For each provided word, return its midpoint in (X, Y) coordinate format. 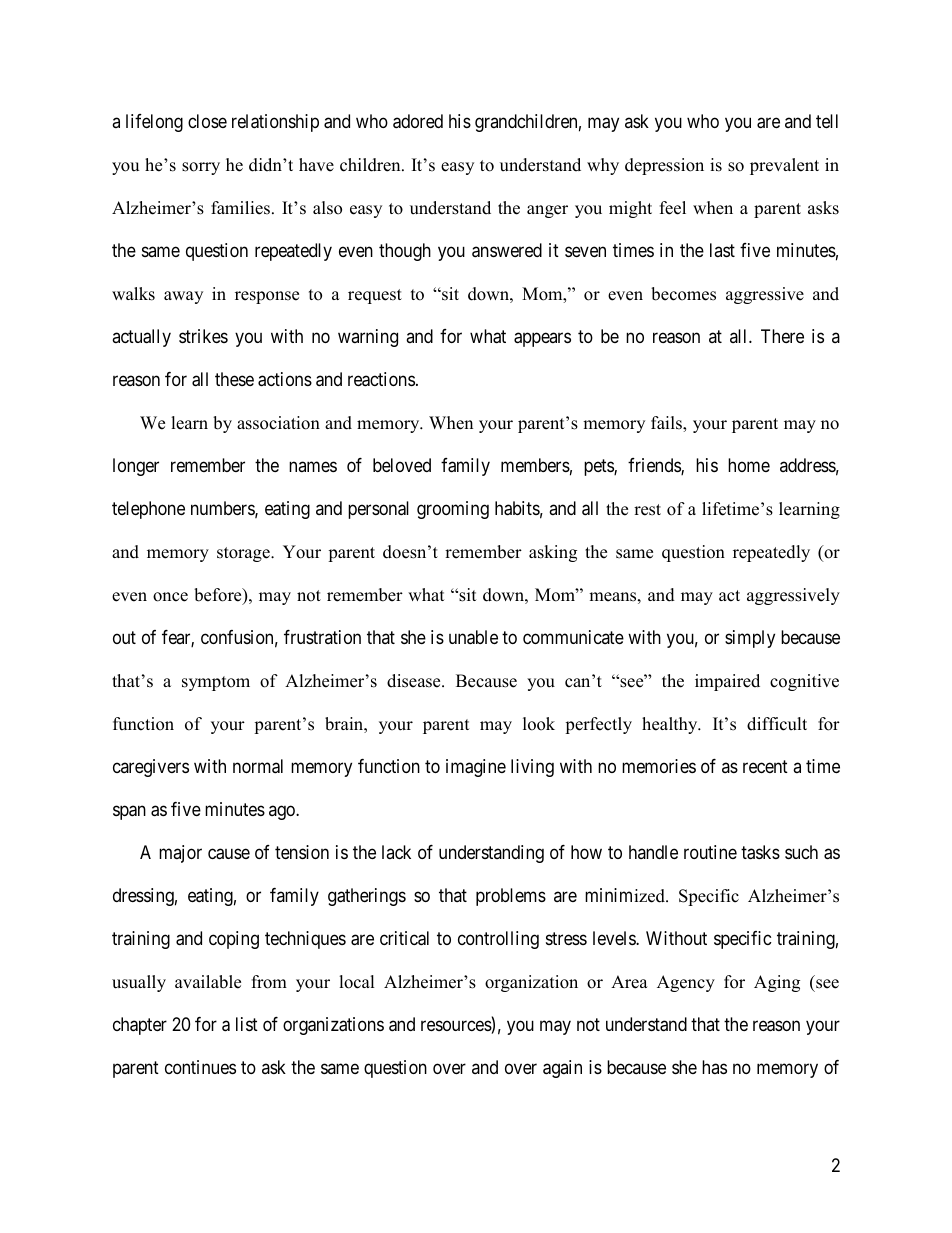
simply (750, 639)
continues (200, 1067)
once (170, 597)
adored (418, 121)
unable (473, 637)
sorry (201, 168)
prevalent (784, 166)
